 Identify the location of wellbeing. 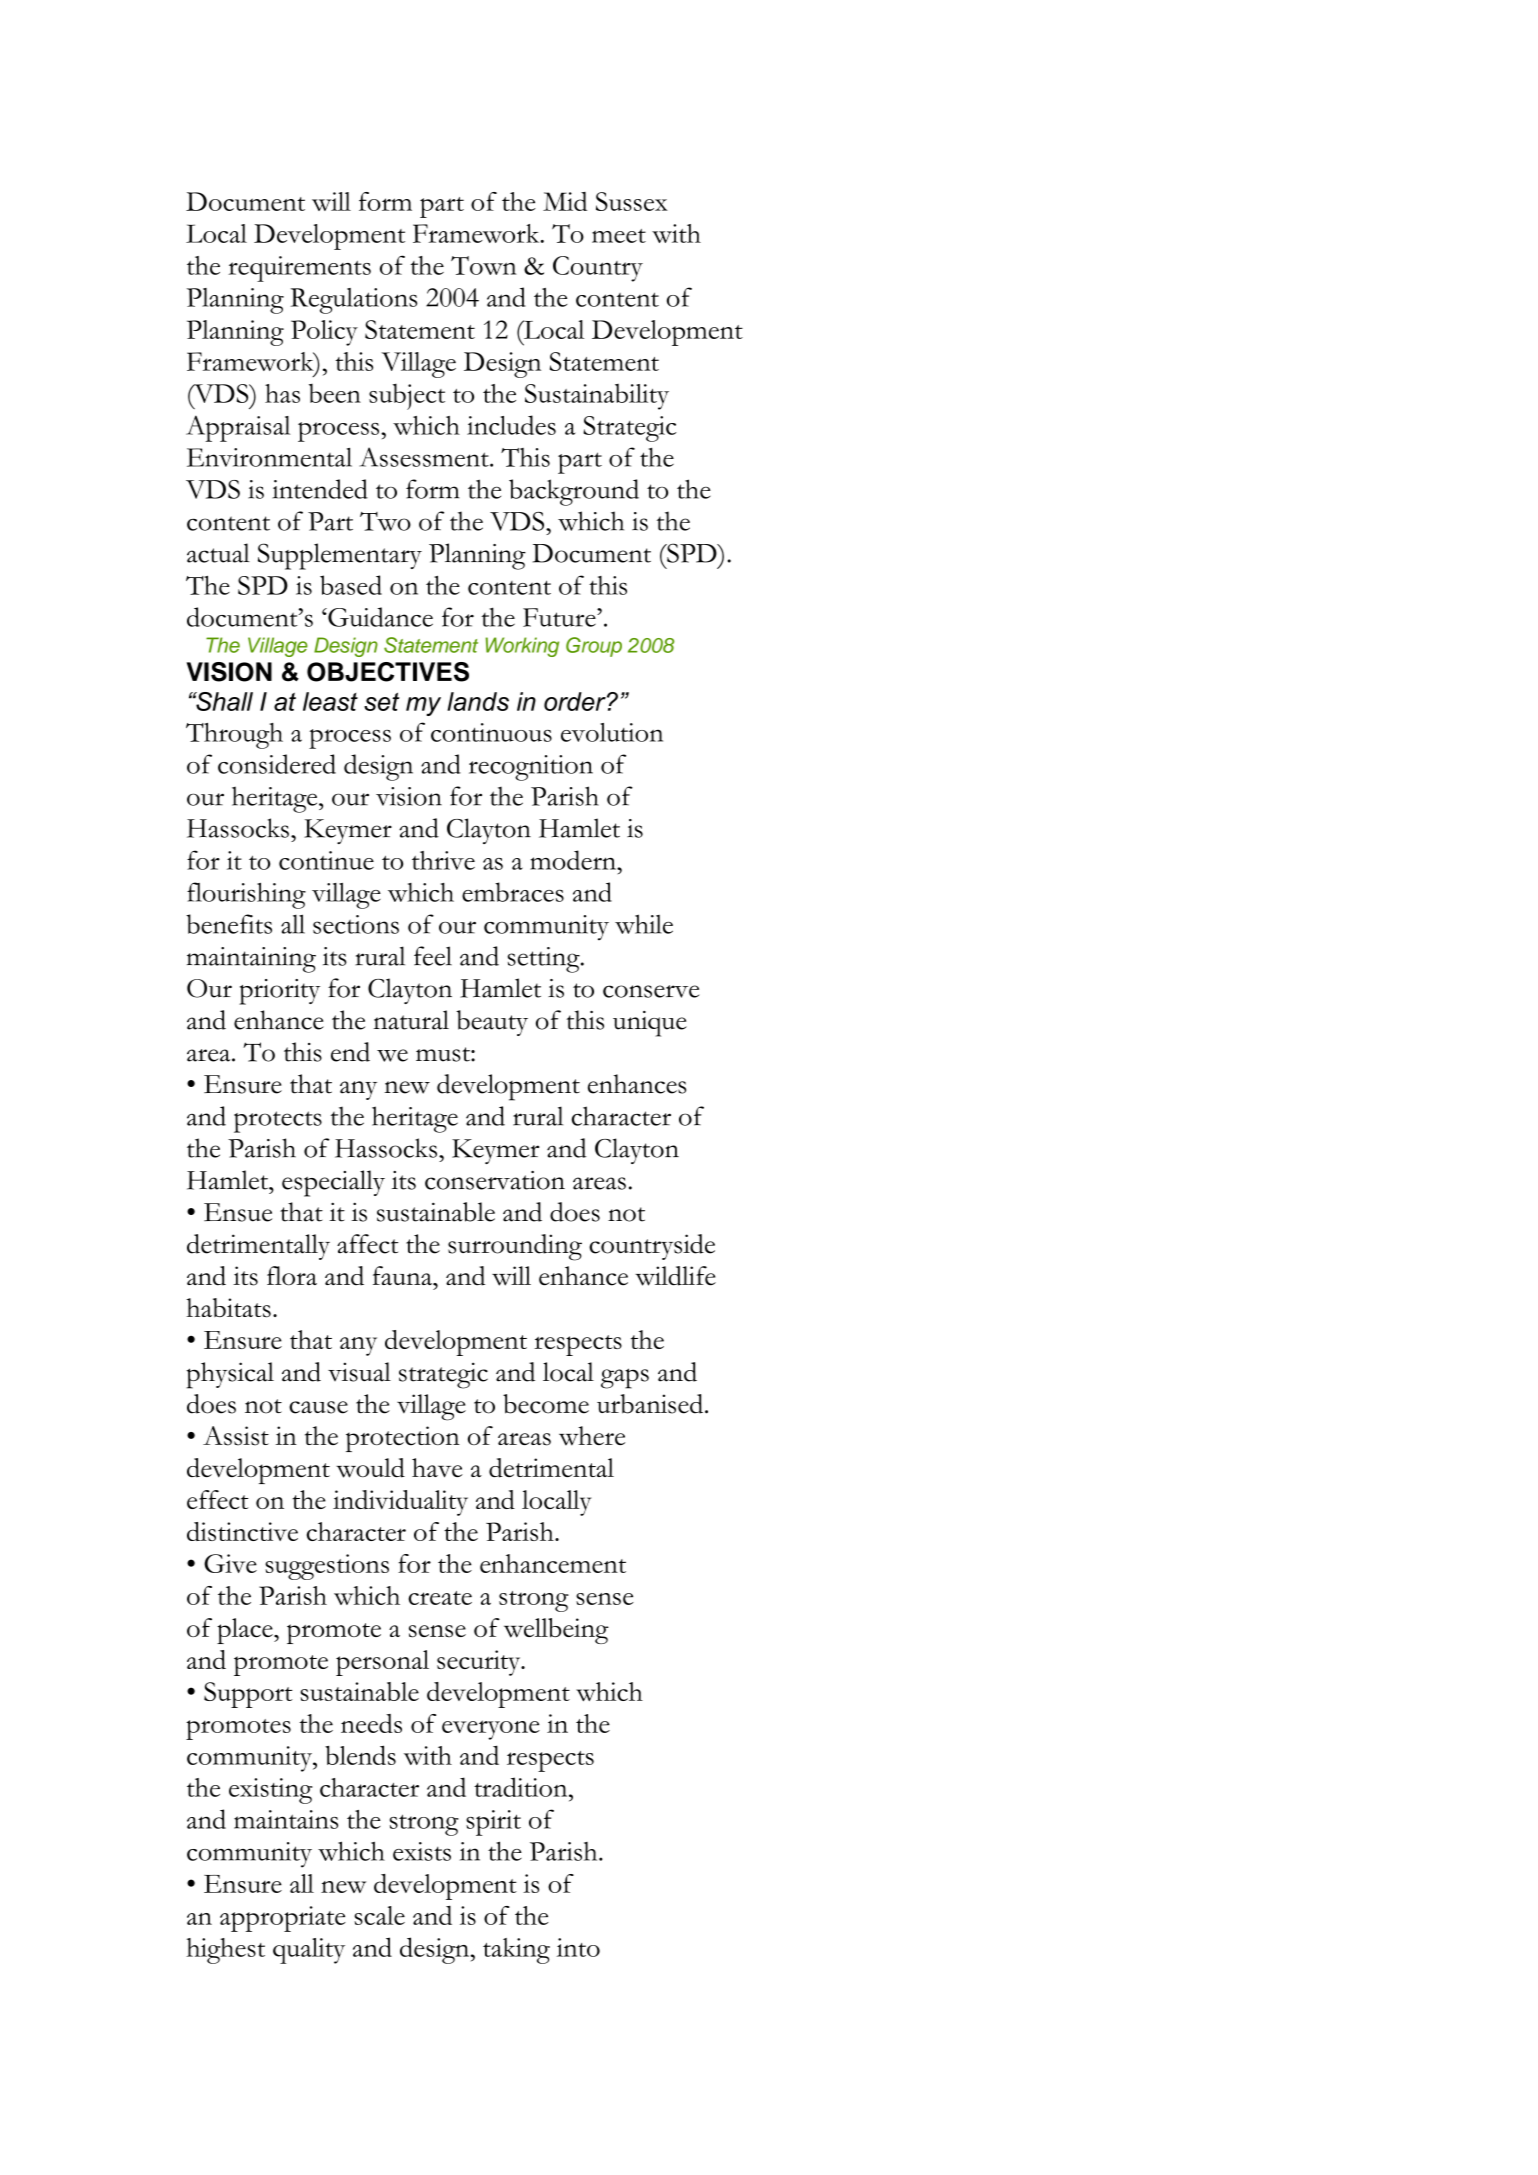
(556, 1631).
